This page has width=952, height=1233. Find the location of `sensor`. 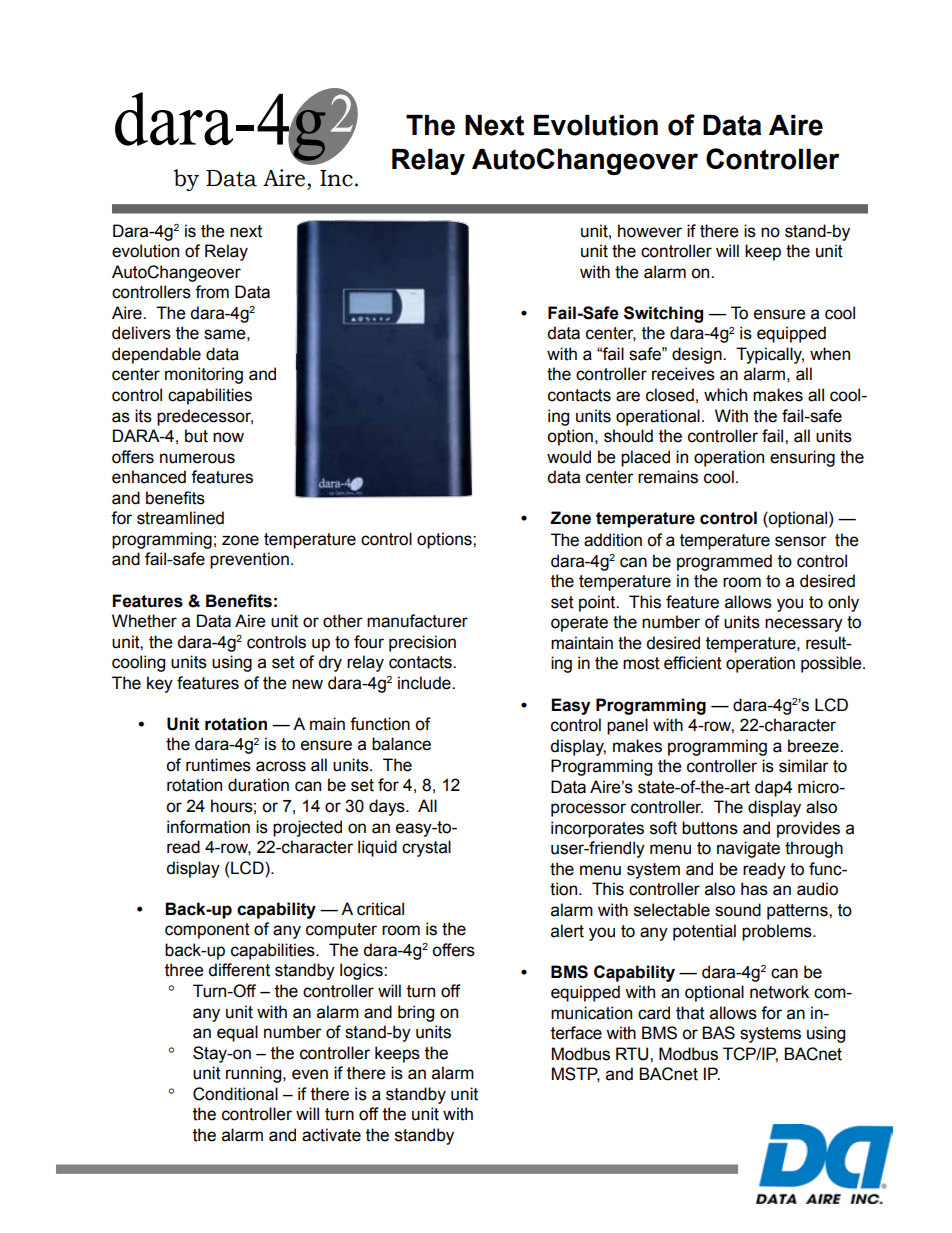

sensor is located at coordinates (801, 541).
